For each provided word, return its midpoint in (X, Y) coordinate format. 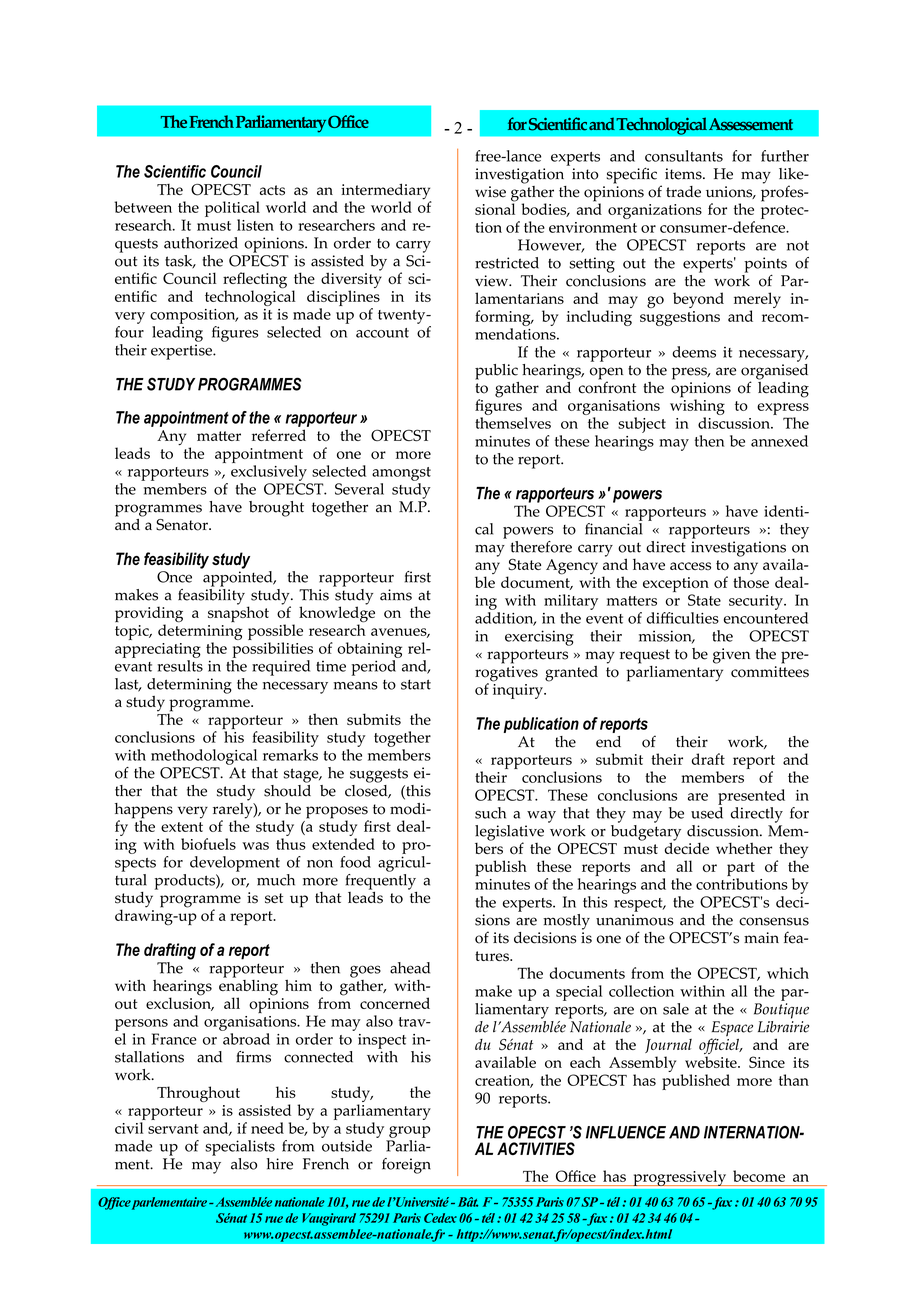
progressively (680, 1178)
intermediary (386, 192)
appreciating (158, 650)
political (232, 209)
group (410, 1132)
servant (173, 1129)
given (731, 656)
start (416, 684)
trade (683, 192)
